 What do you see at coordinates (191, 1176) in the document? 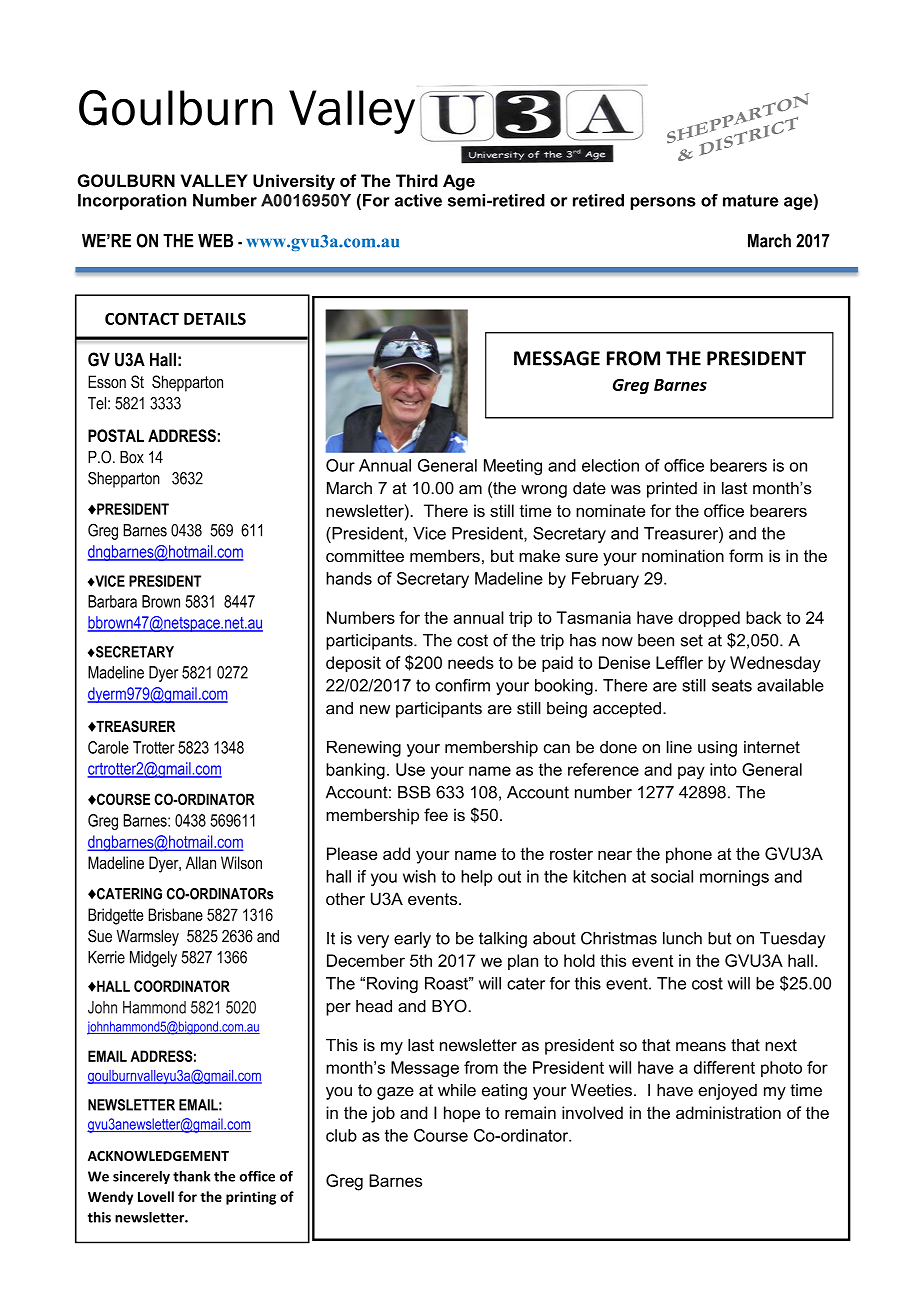
I see `thank` at bounding box center [191, 1176].
